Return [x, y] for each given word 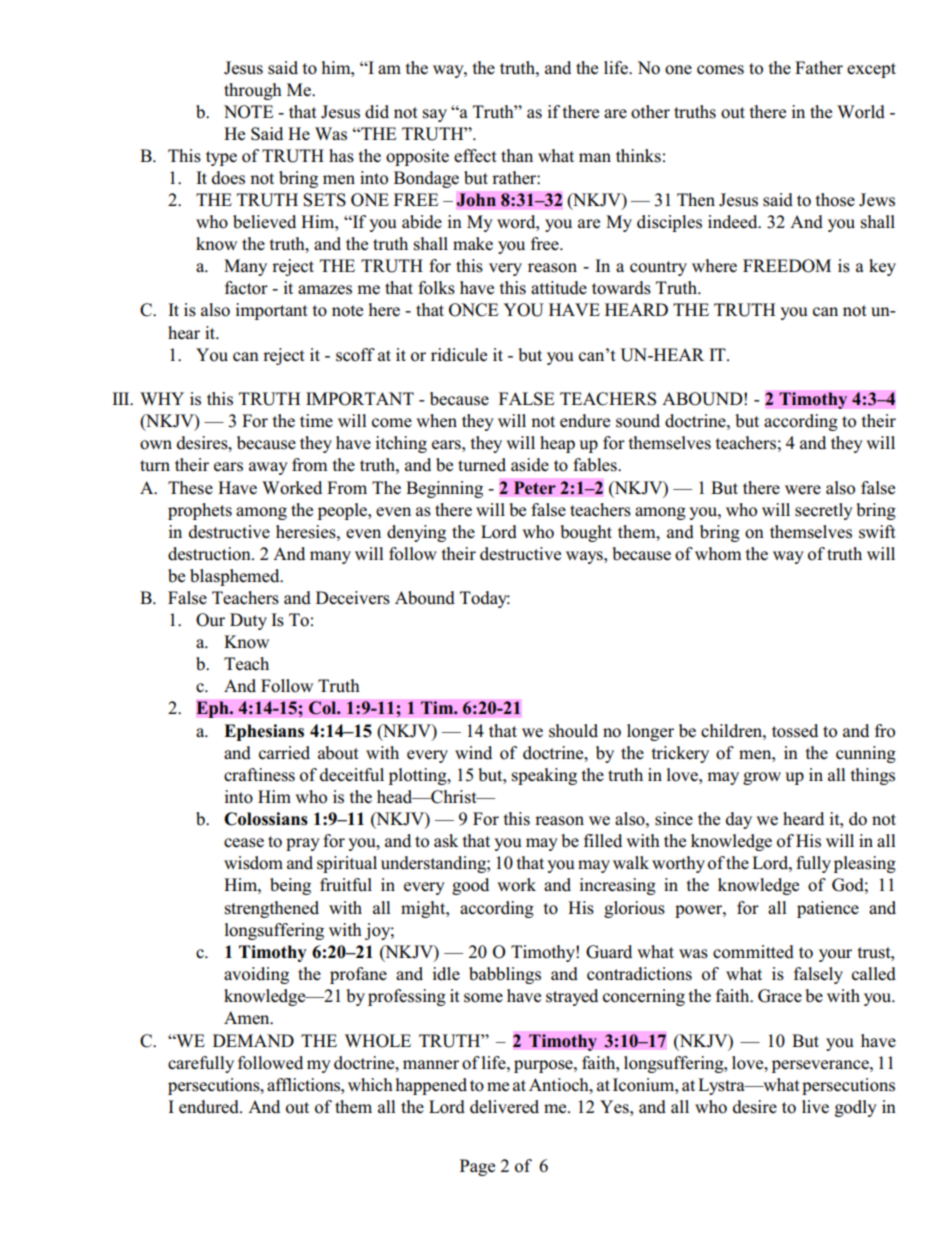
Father [819, 68]
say [435, 115]
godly [856, 1108]
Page [477, 1167]
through [253, 91]
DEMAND [253, 1040]
